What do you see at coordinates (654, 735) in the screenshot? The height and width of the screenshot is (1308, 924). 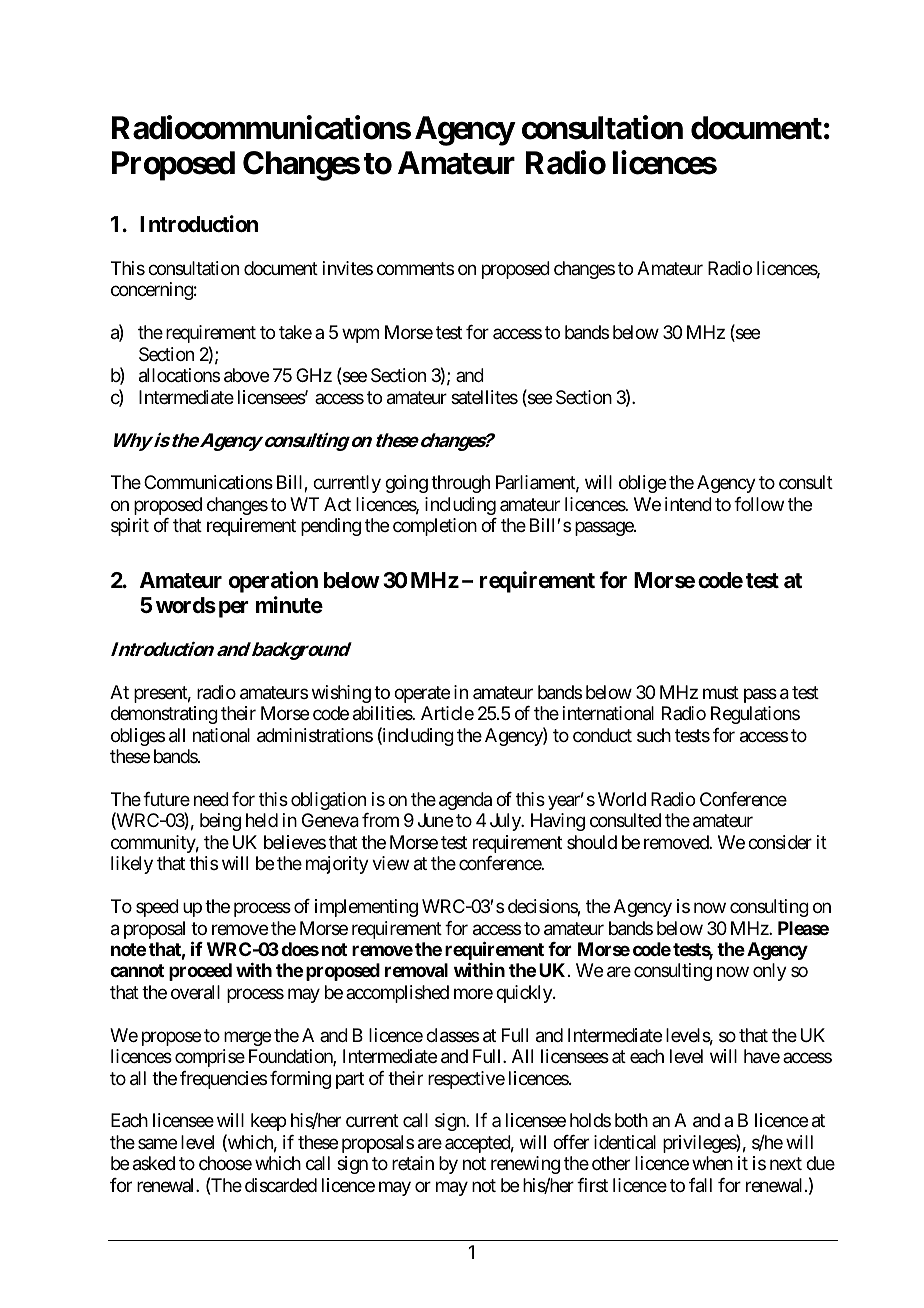 I see `such` at bounding box center [654, 735].
